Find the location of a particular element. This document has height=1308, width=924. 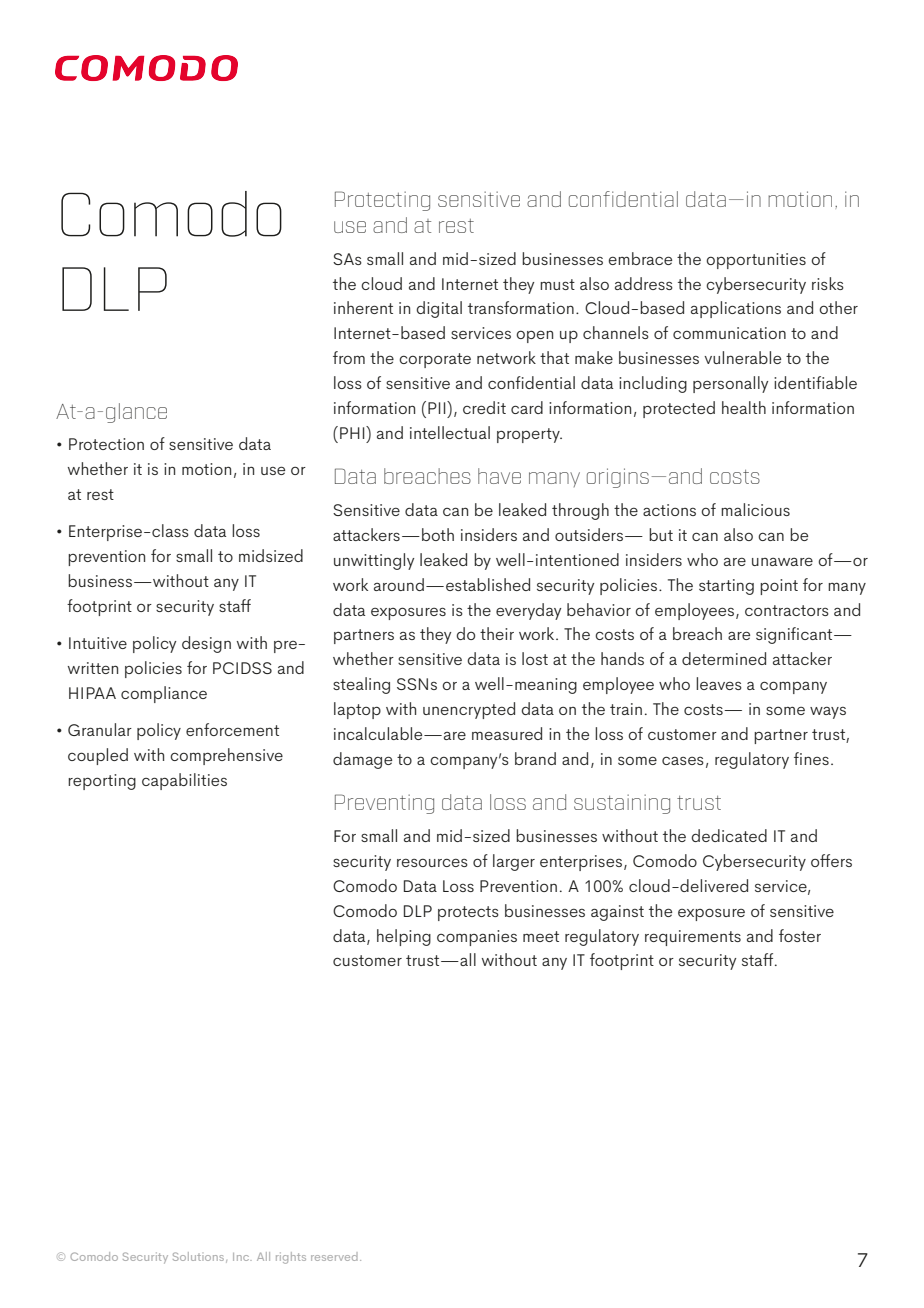

Protecting is located at coordinates (382, 201).
